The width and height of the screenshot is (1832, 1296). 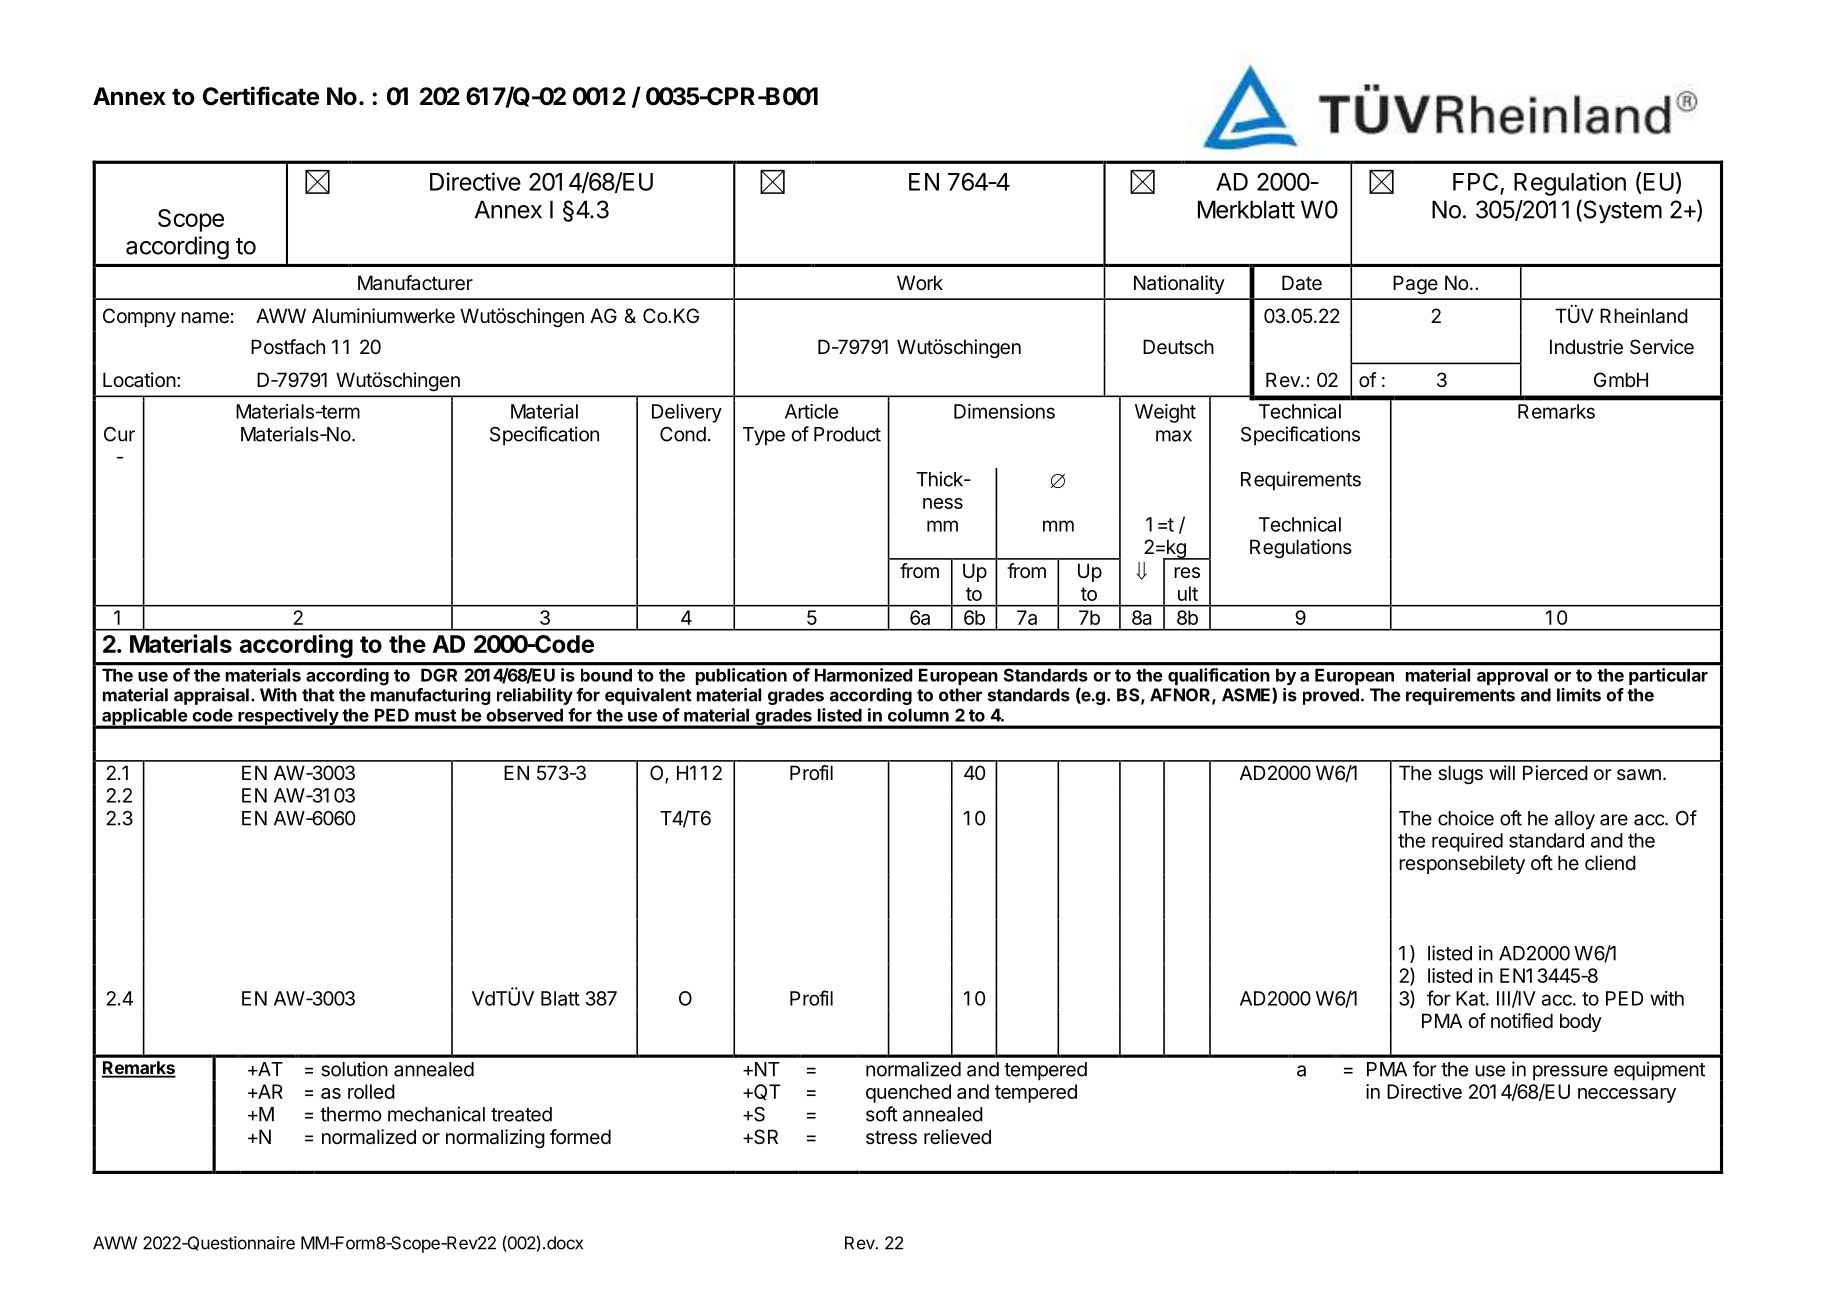 What do you see at coordinates (920, 282) in the screenshot?
I see `Work` at bounding box center [920, 282].
